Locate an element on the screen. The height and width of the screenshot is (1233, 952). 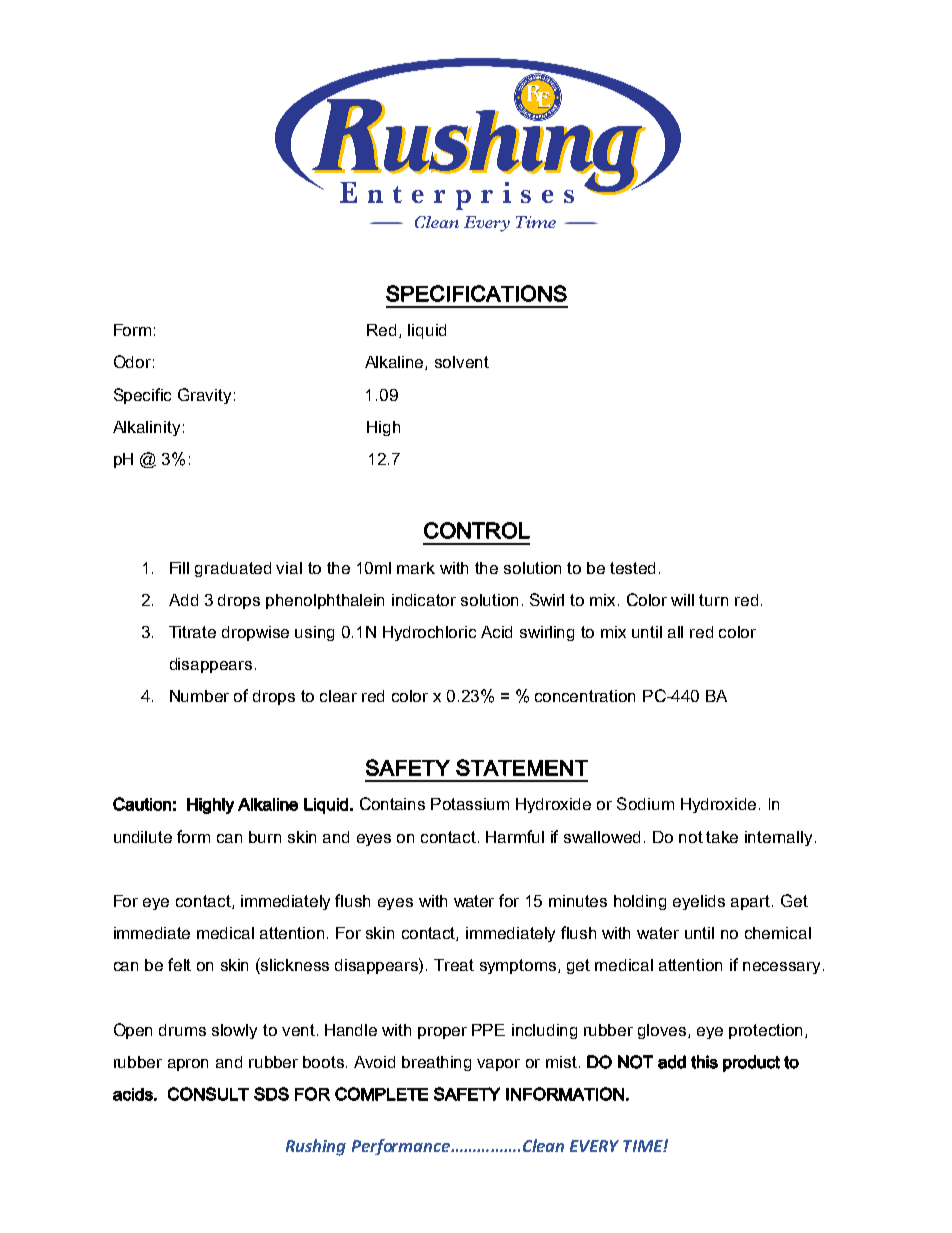
turn is located at coordinates (713, 600).
